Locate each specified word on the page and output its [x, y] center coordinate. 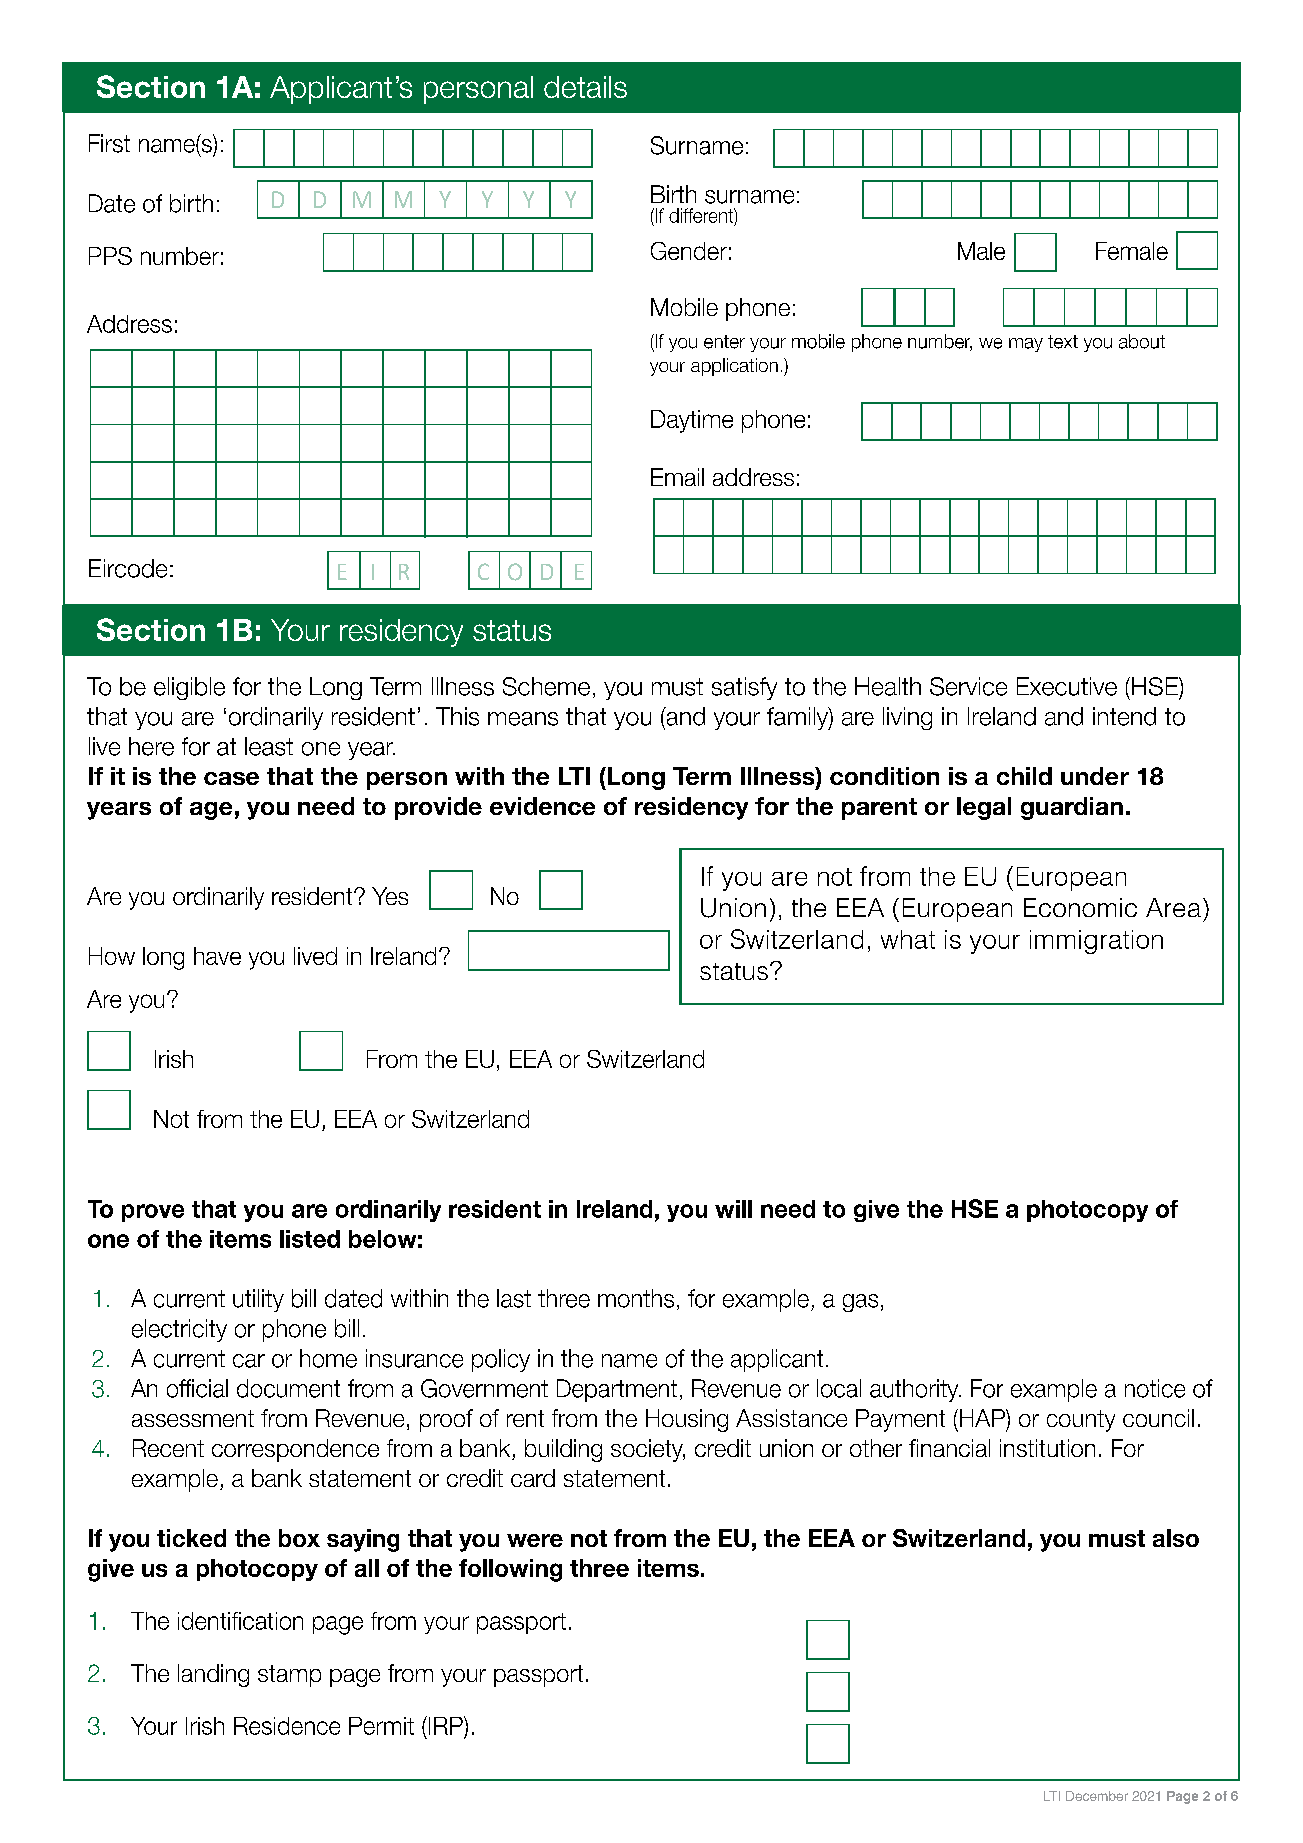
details [585, 87]
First [109, 143]
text [1063, 342]
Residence [287, 1726]
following [510, 1570]
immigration [1096, 942]
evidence [542, 806]
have [217, 956]
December [1097, 1796]
